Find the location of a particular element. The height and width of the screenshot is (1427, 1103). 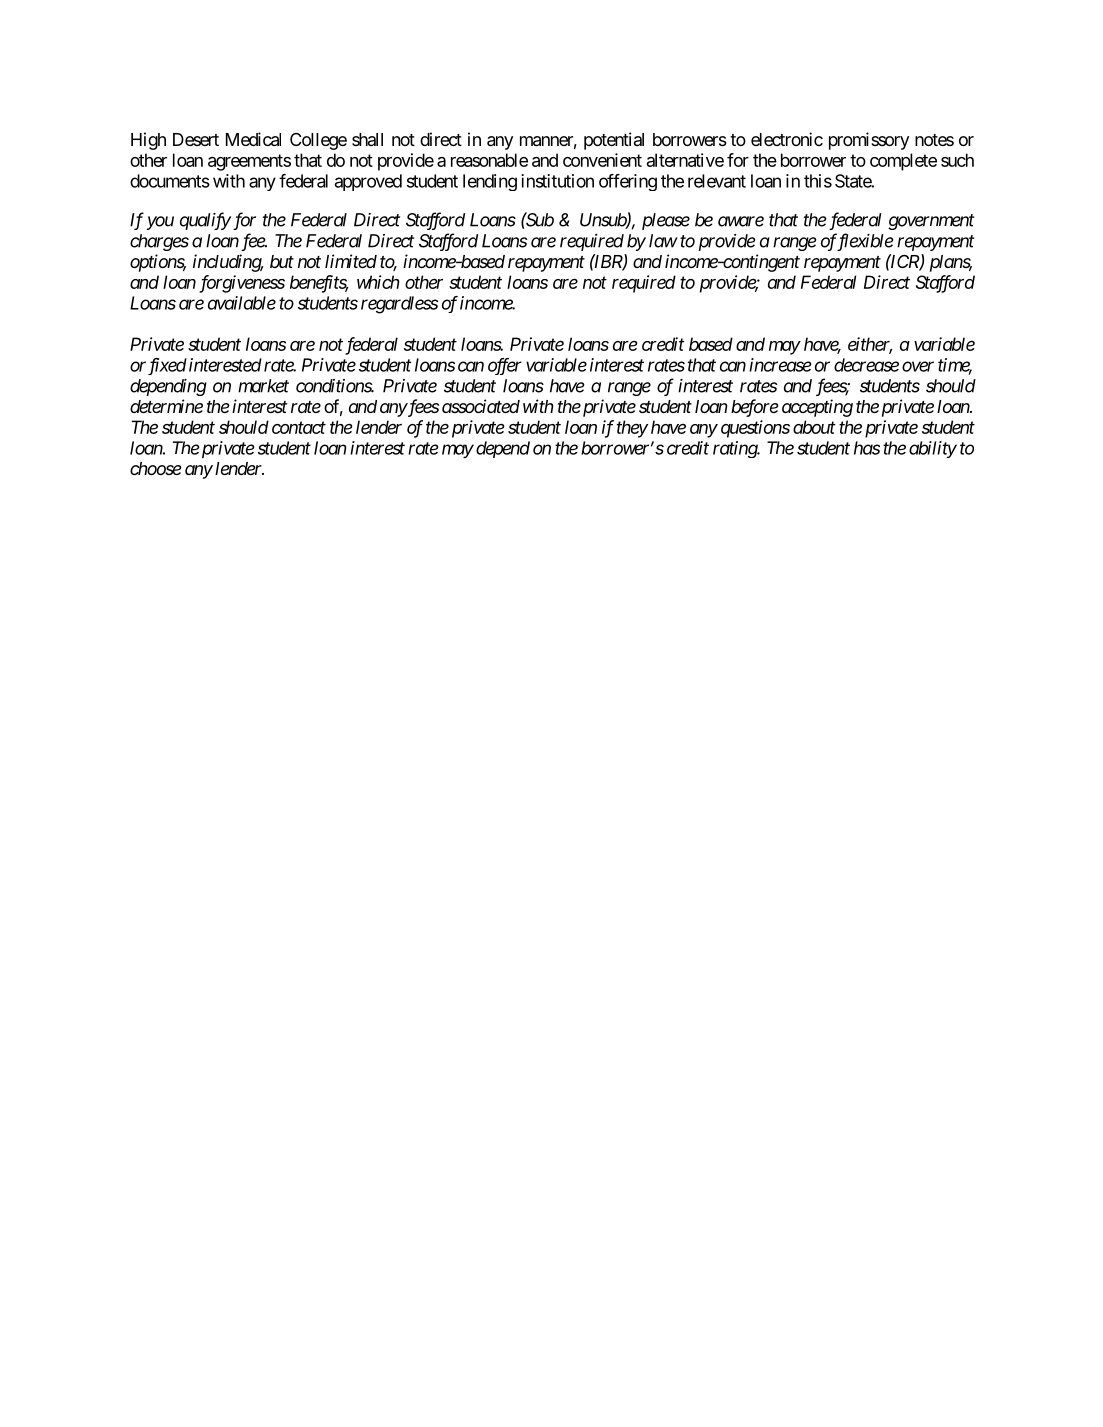

they is located at coordinates (632, 429).
